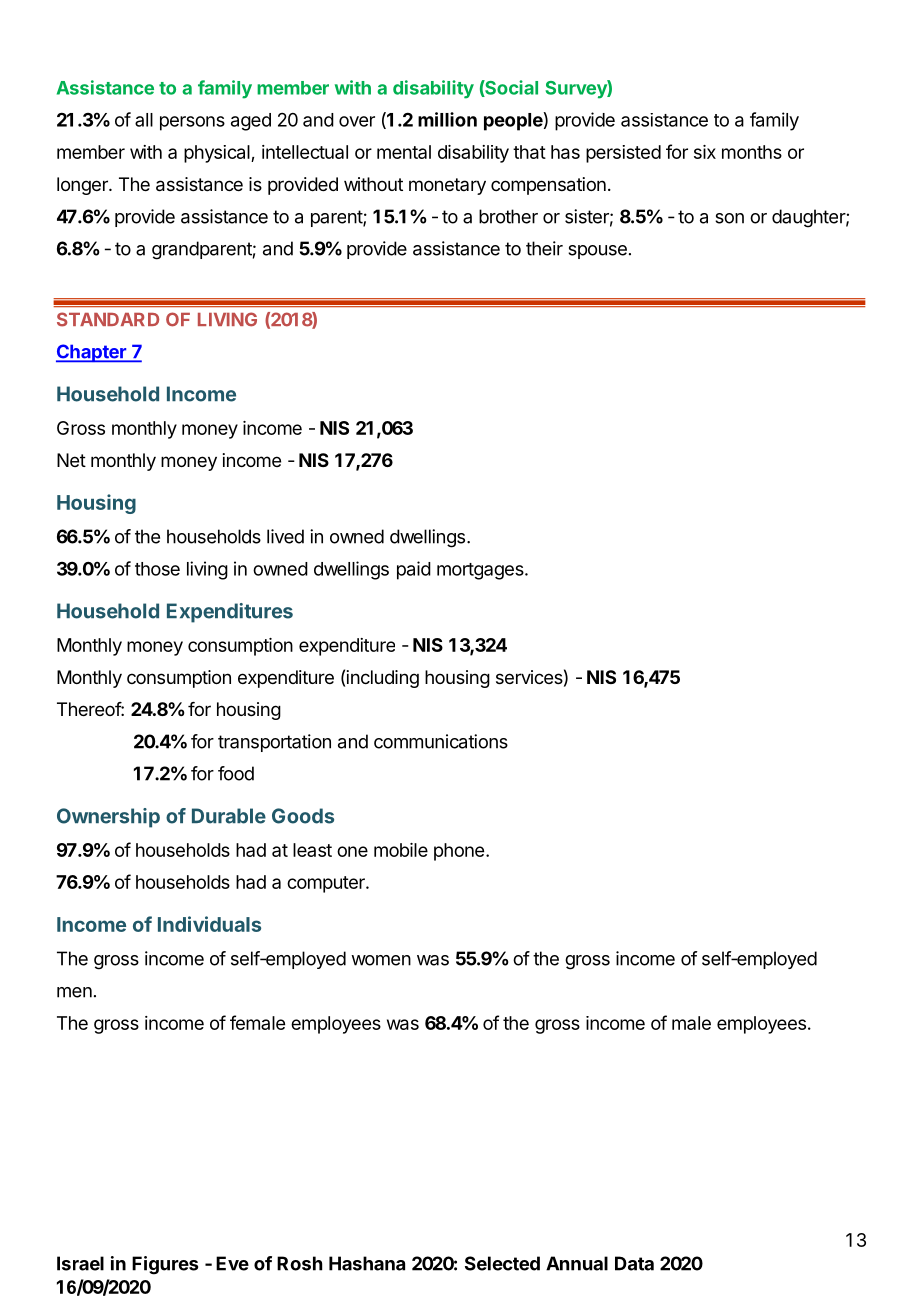 The image size is (924, 1308). Describe the element at coordinates (705, 152) in the image. I see `six` at that location.
